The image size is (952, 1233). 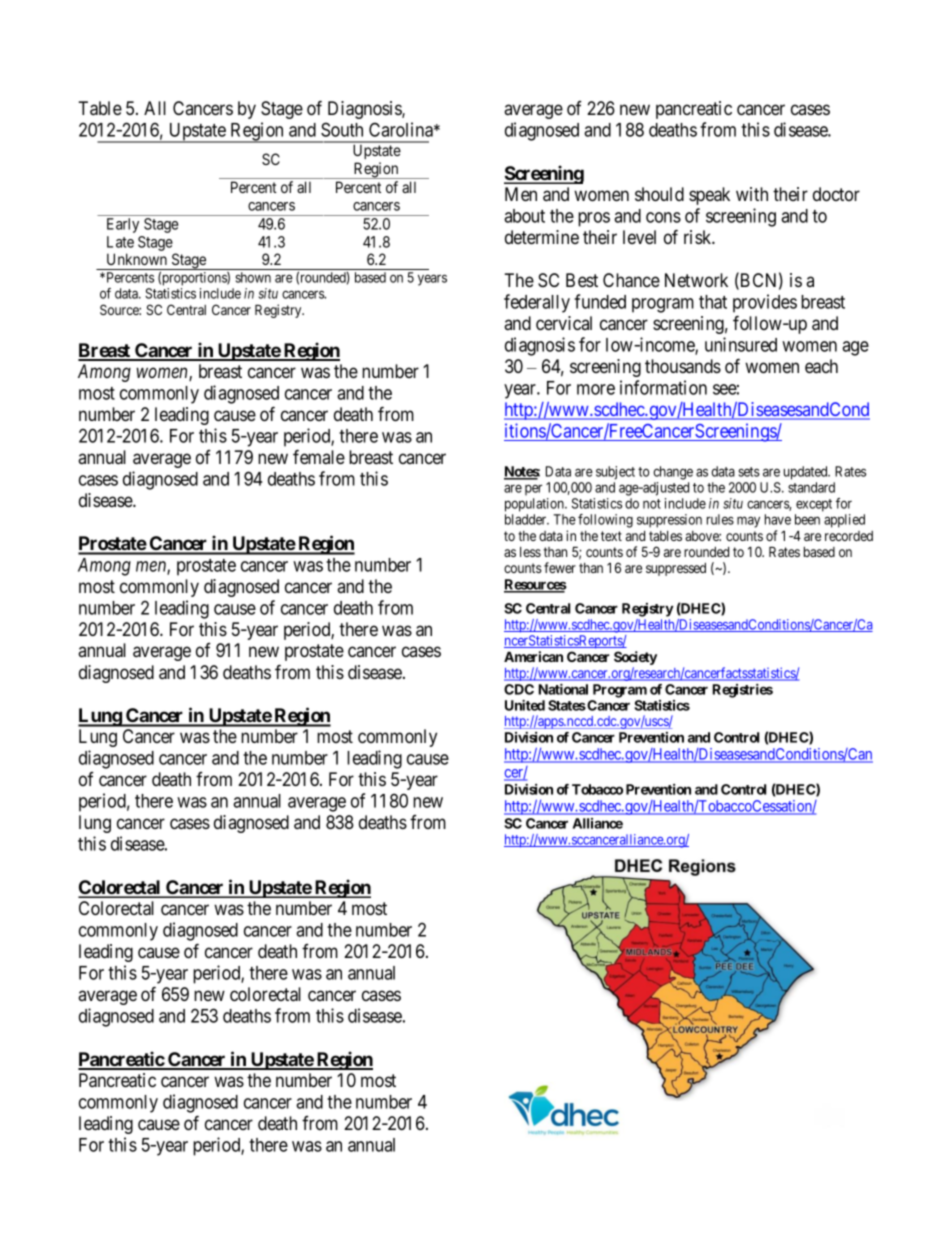 What do you see at coordinates (535, 505) in the screenshot?
I see `population` at bounding box center [535, 505].
